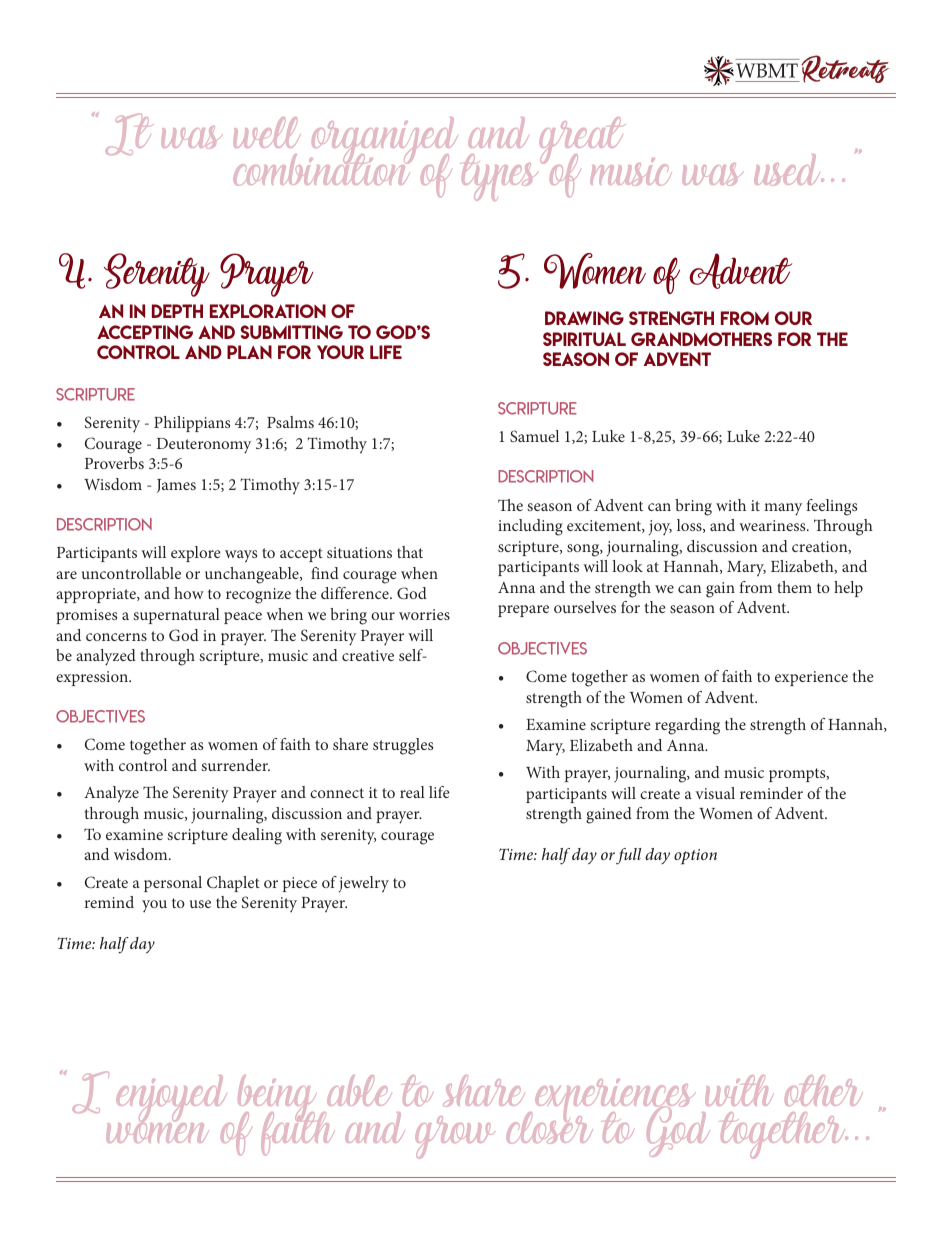 The width and height of the screenshot is (952, 1233). I want to click on types, so click(502, 177).
